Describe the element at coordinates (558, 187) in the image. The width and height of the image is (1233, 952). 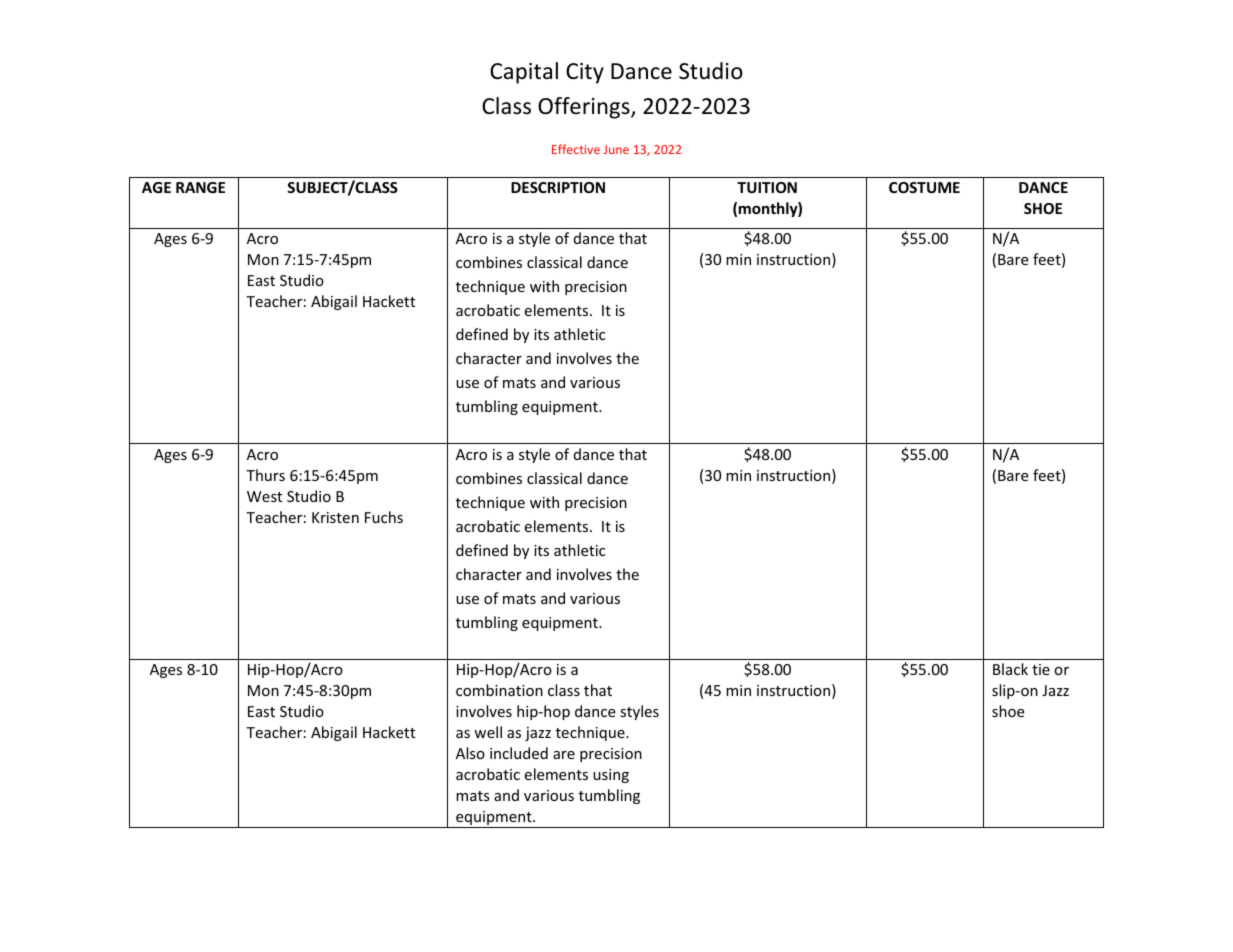
I see `DESCRIPTION` at that location.
